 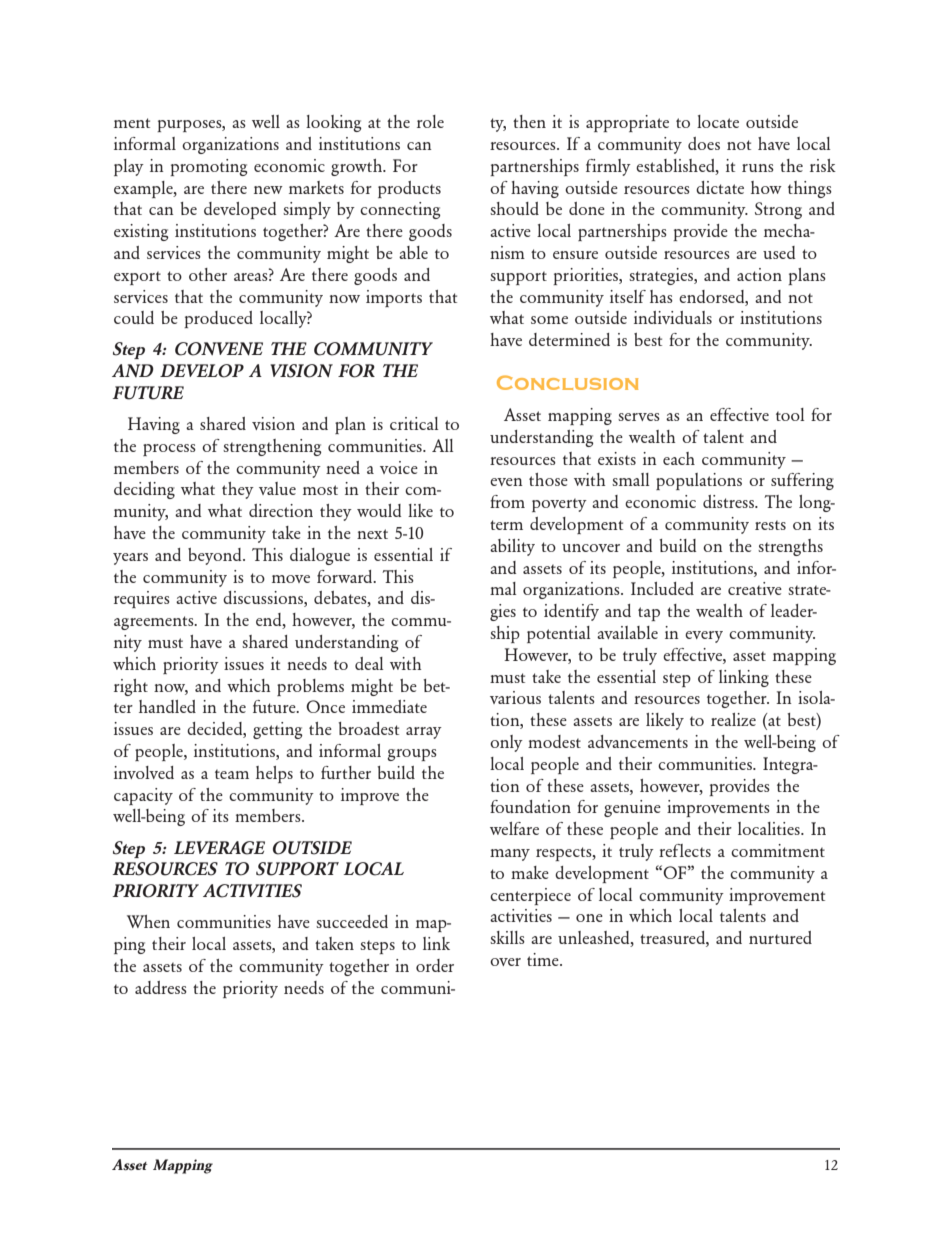 What do you see at coordinates (506, 743) in the screenshot?
I see `only` at bounding box center [506, 743].
